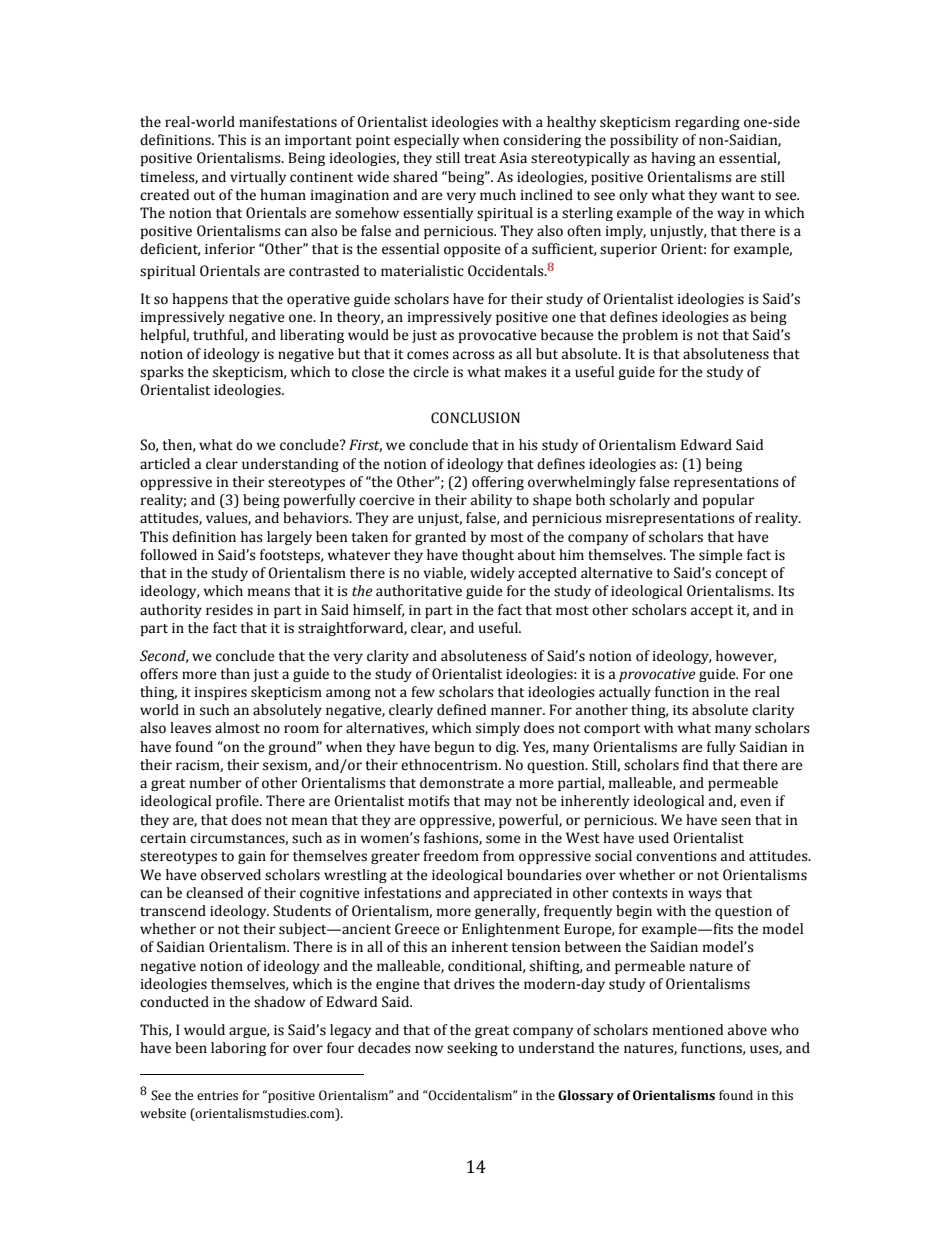 This image has width=952, height=1233. Describe the element at coordinates (707, 123) in the image. I see `regarding` at that location.
